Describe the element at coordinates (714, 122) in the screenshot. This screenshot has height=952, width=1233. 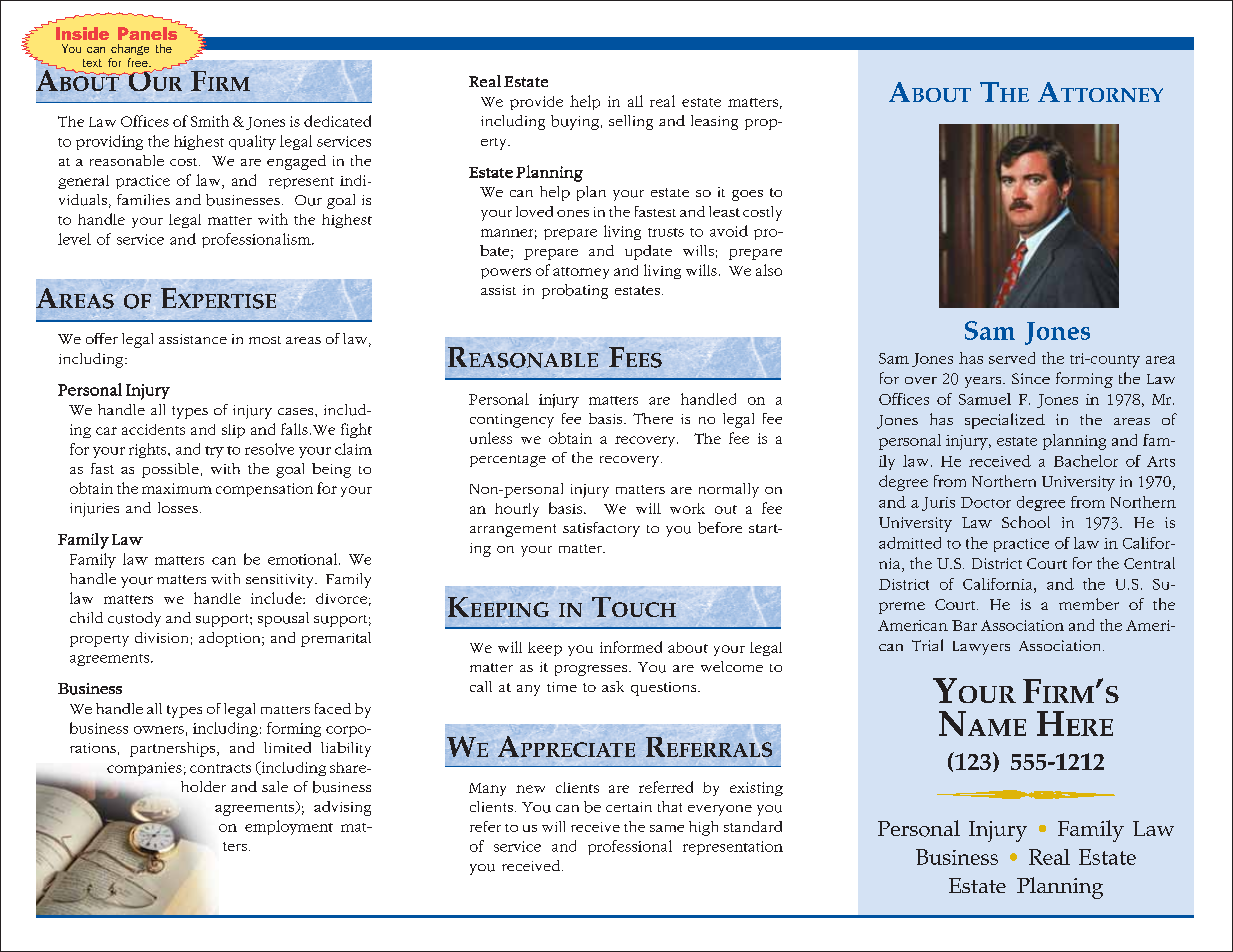
I see `leasing` at that location.
